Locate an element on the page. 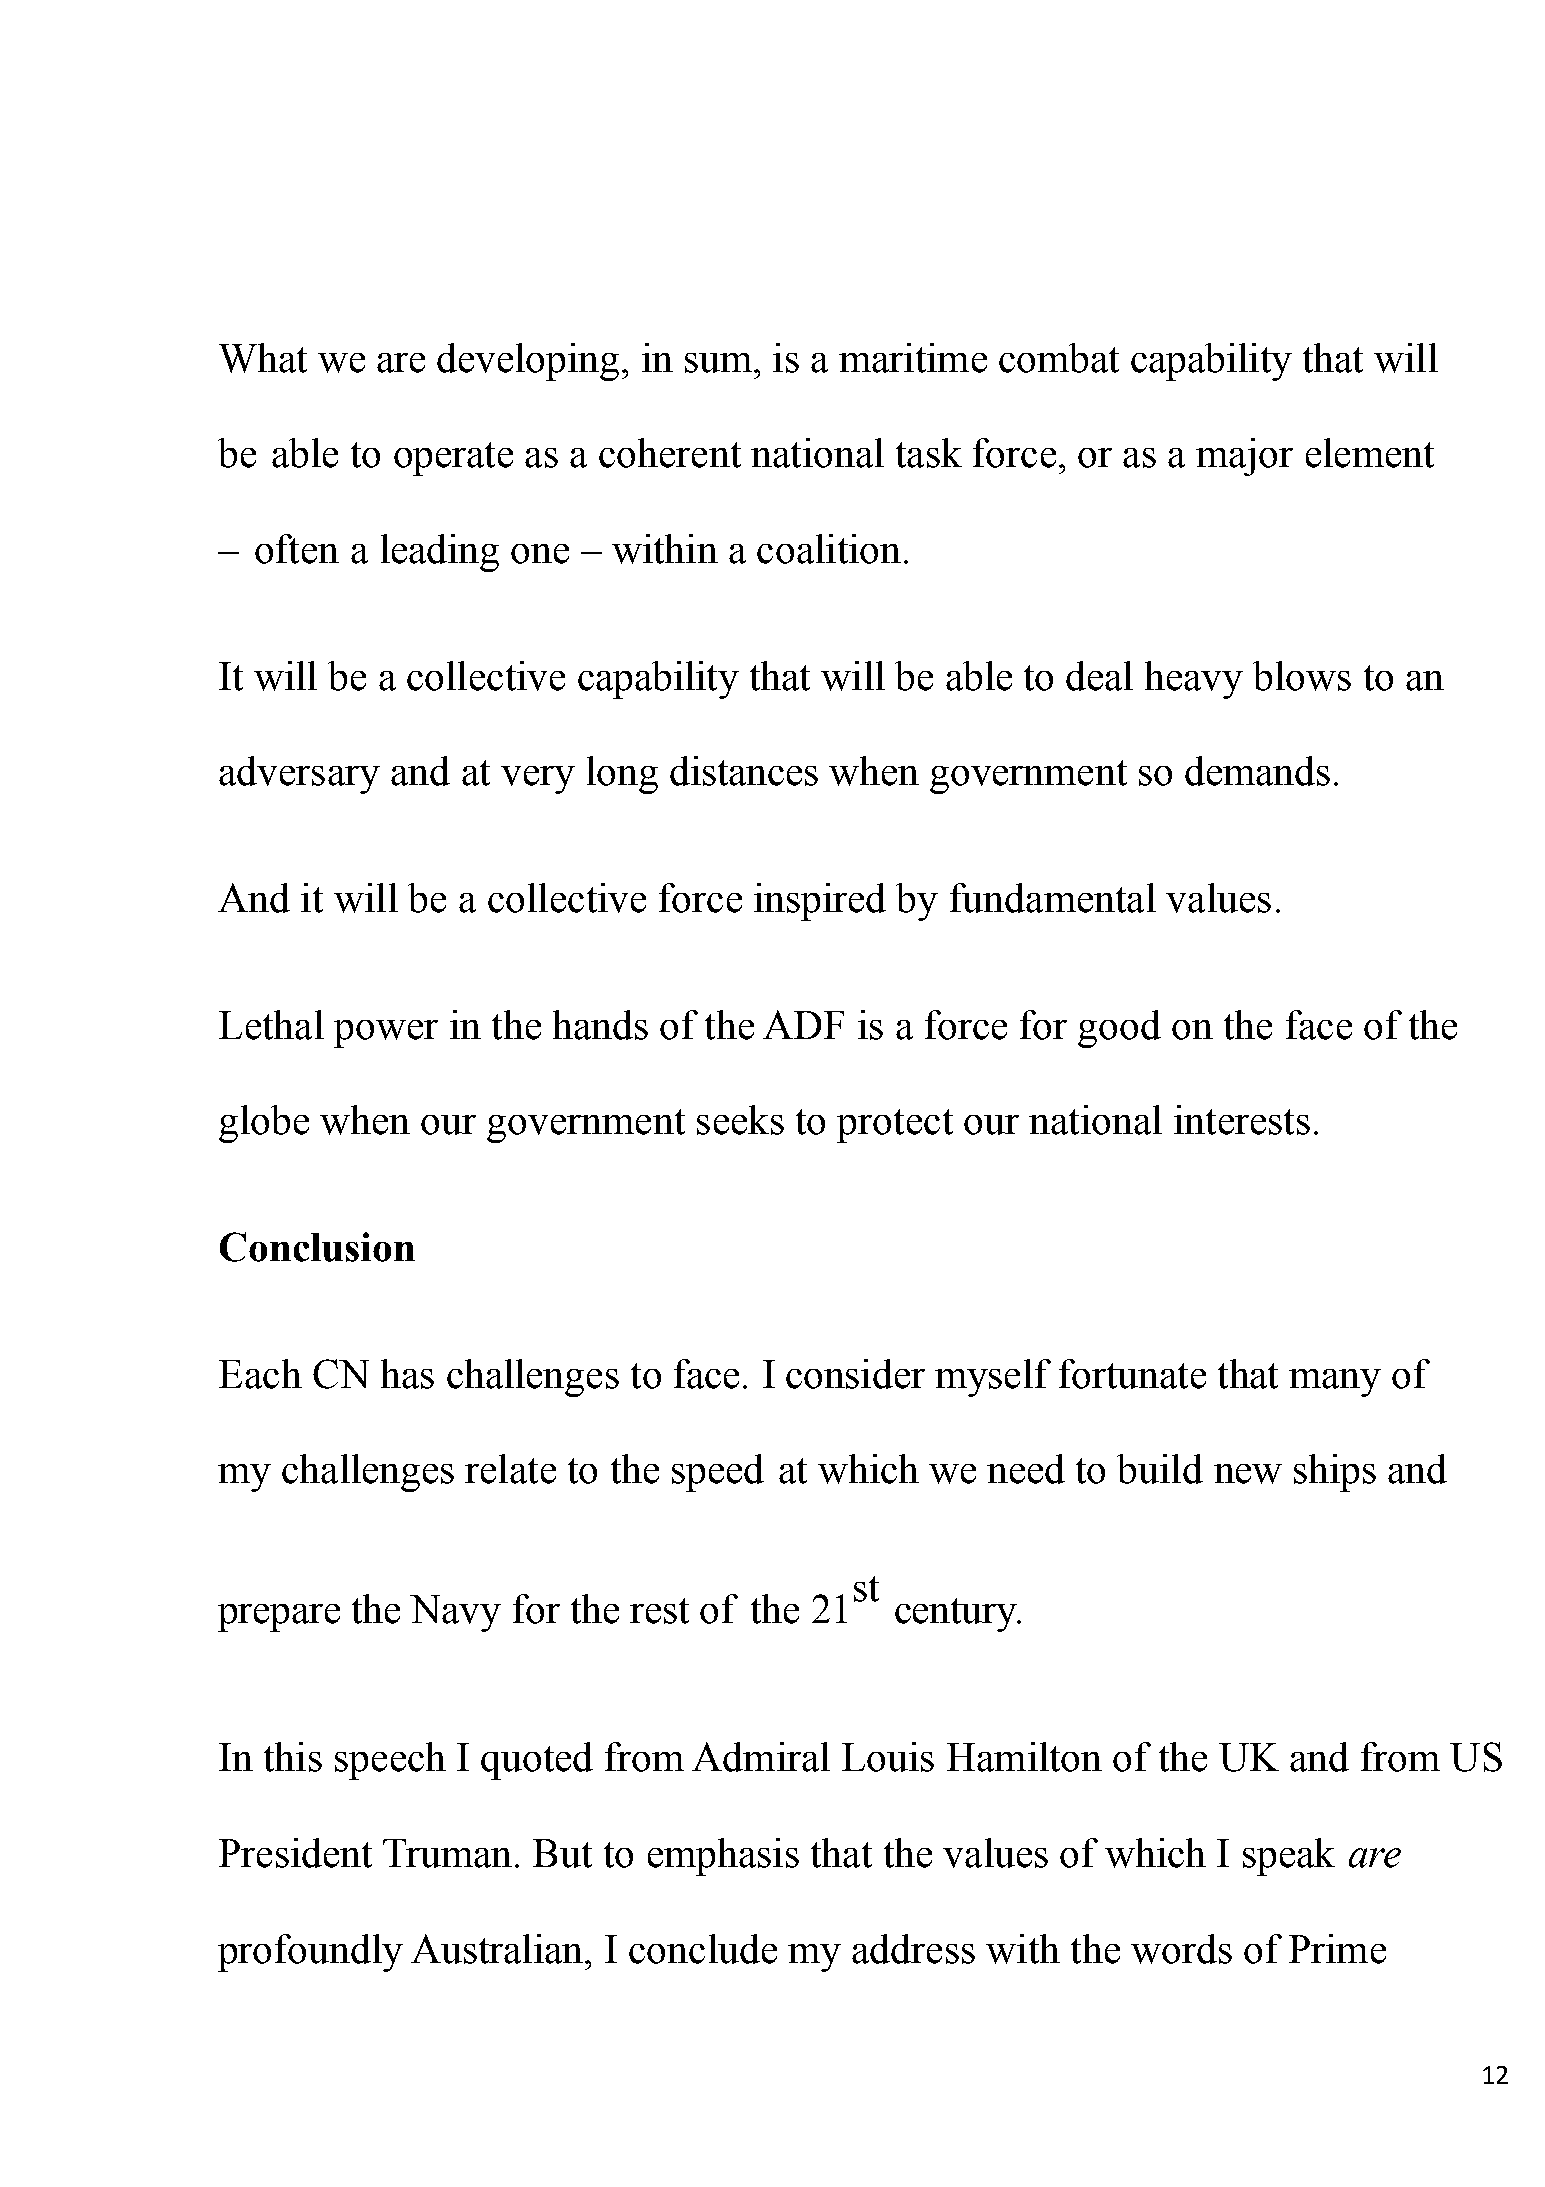 This image has width=1545, height=2187. major is located at coordinates (1244, 457).
